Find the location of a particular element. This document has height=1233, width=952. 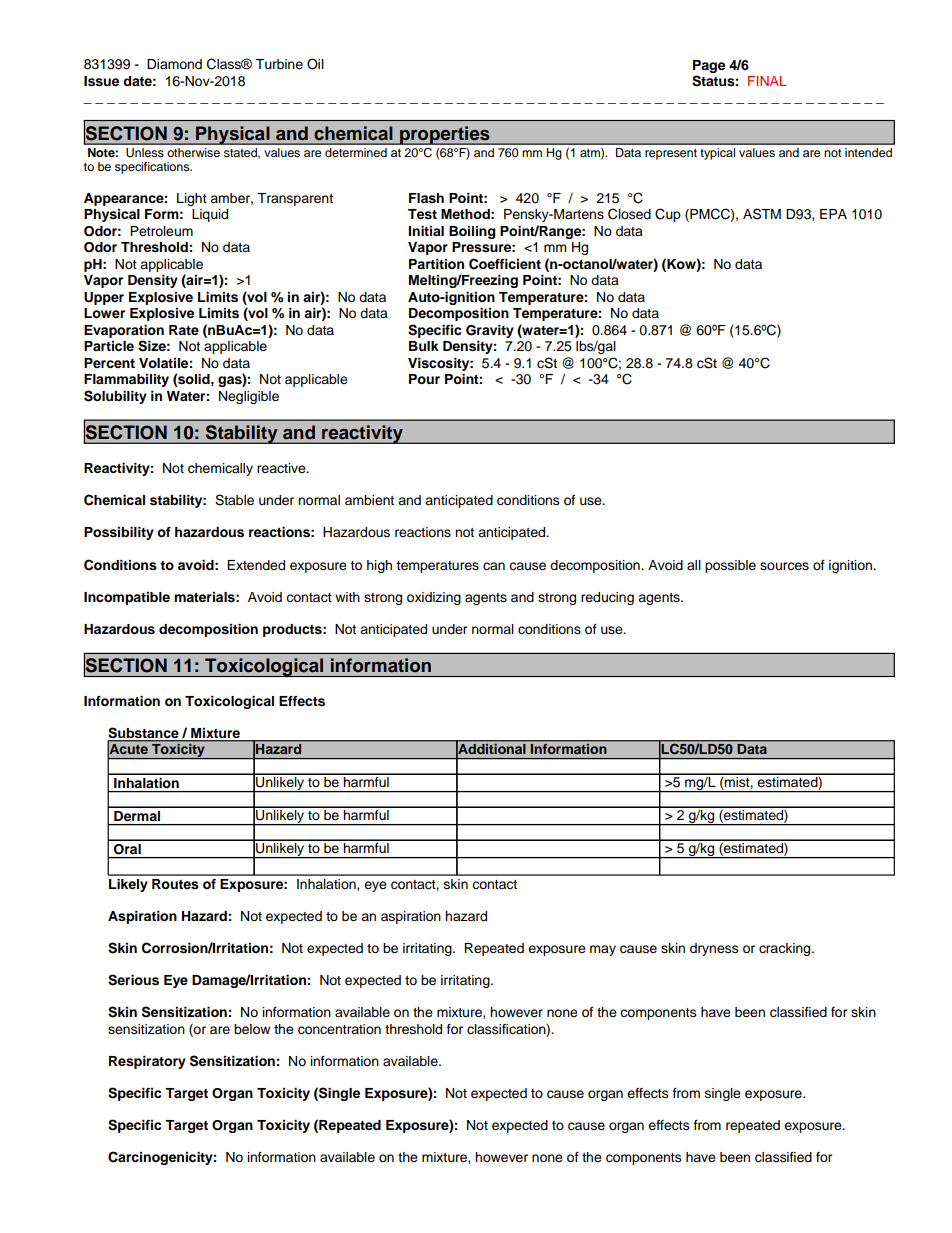

Stable is located at coordinates (234, 500).
